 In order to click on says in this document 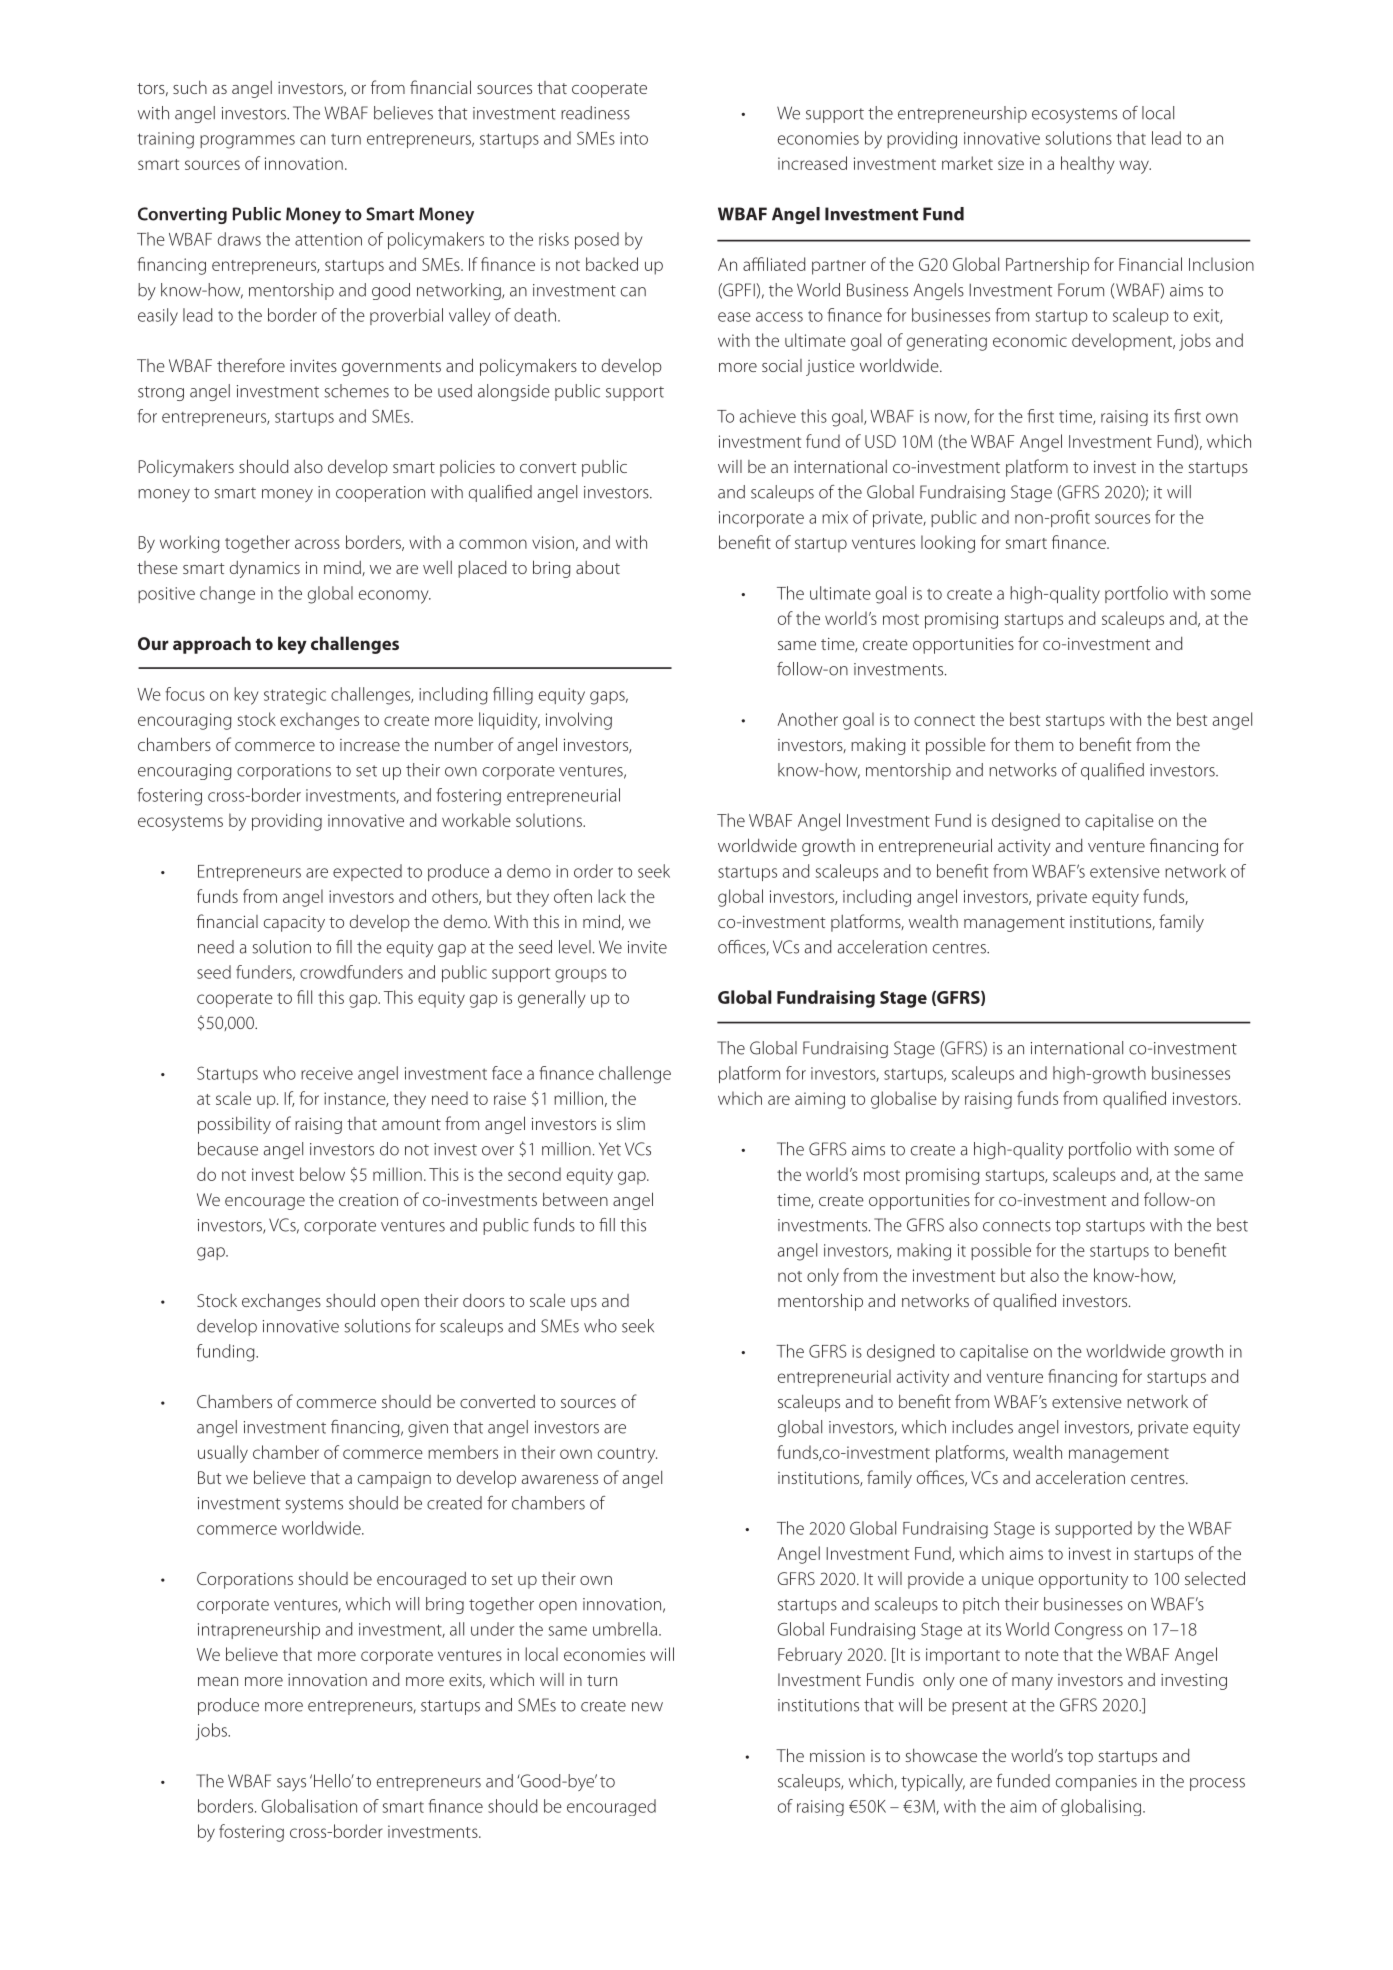, I will do `click(291, 1784)`.
